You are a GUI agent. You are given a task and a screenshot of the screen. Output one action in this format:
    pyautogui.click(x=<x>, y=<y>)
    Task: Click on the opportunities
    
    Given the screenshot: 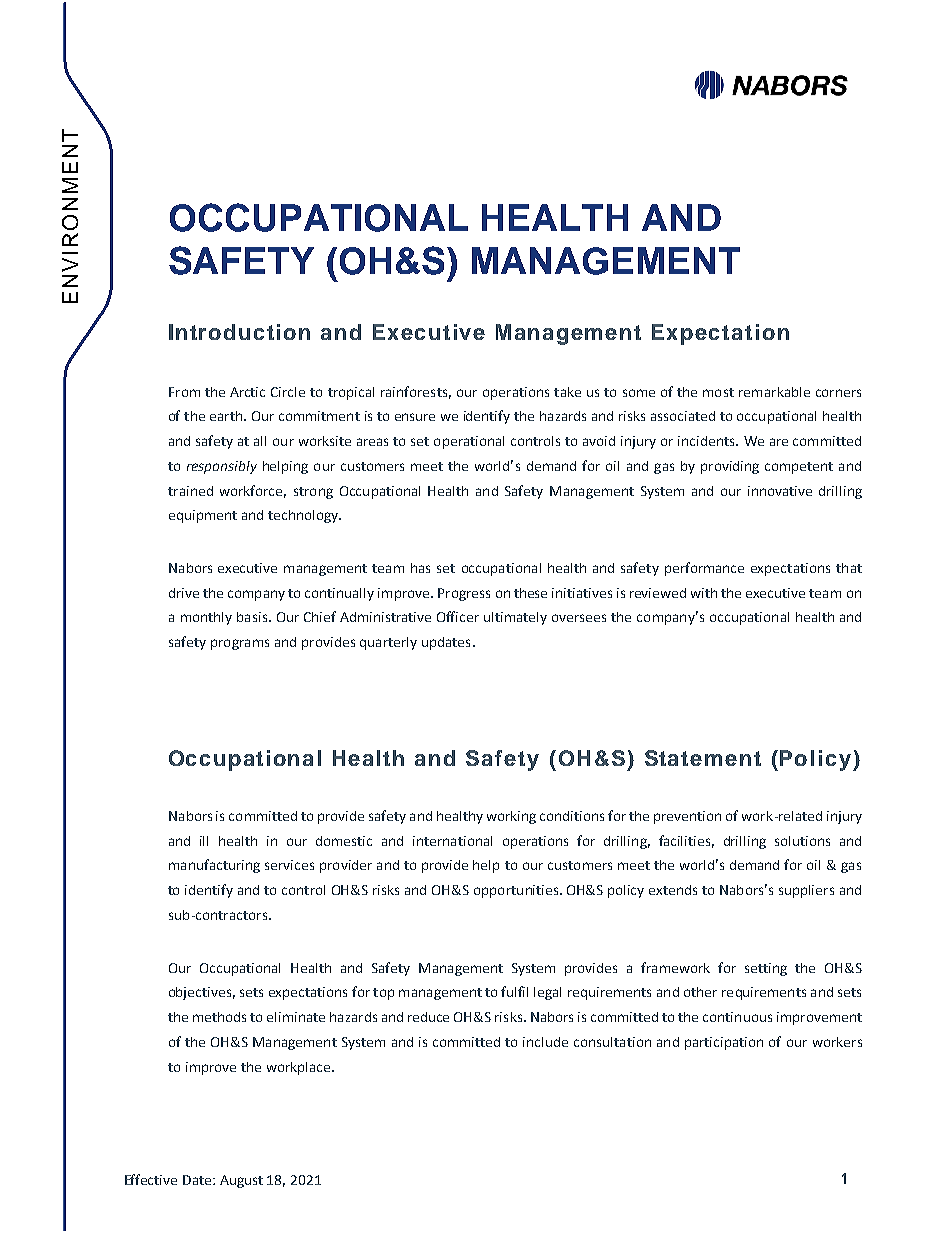 What is the action you would take?
    pyautogui.click(x=517, y=891)
